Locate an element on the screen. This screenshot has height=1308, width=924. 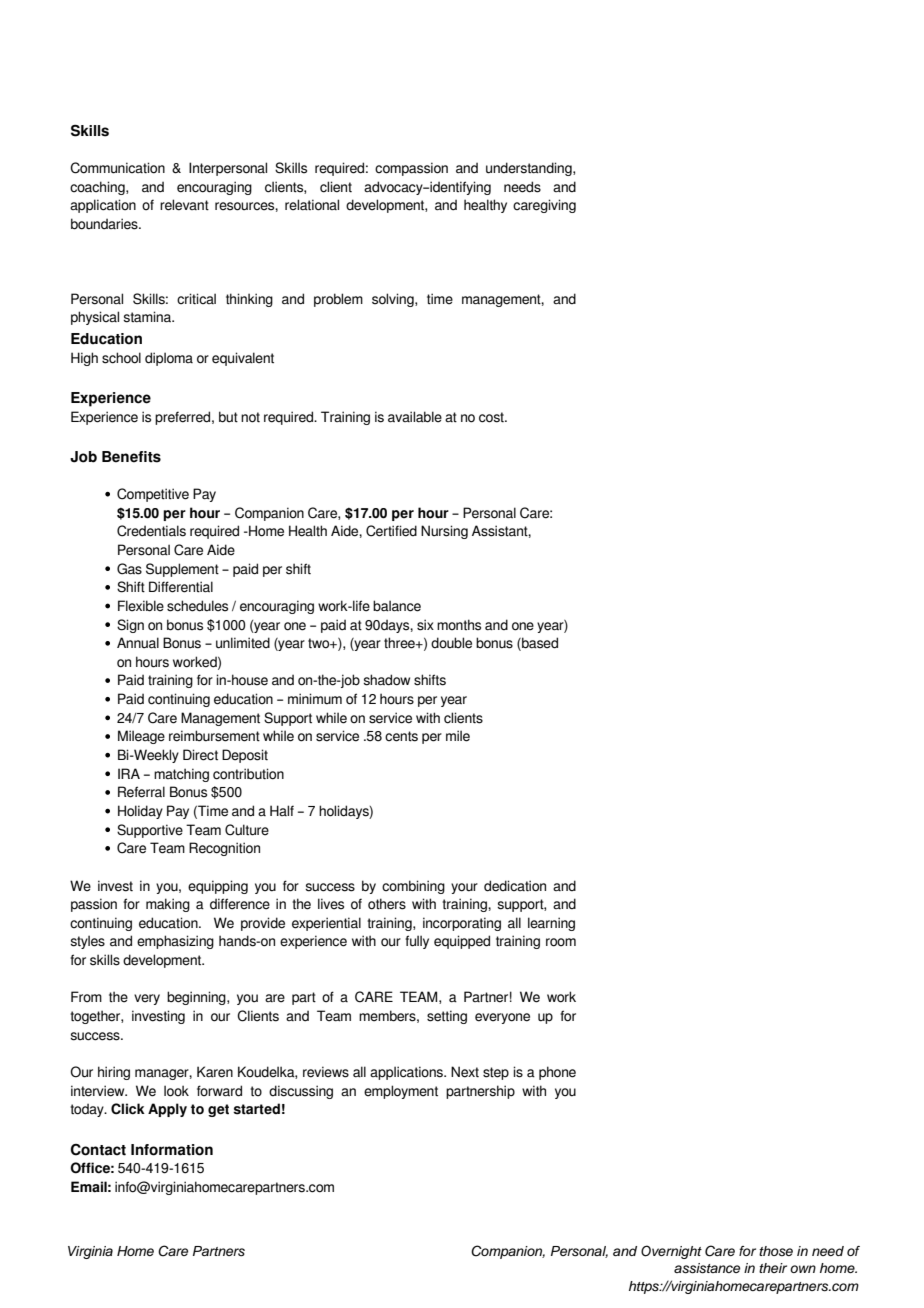
employment is located at coordinates (401, 1092).
